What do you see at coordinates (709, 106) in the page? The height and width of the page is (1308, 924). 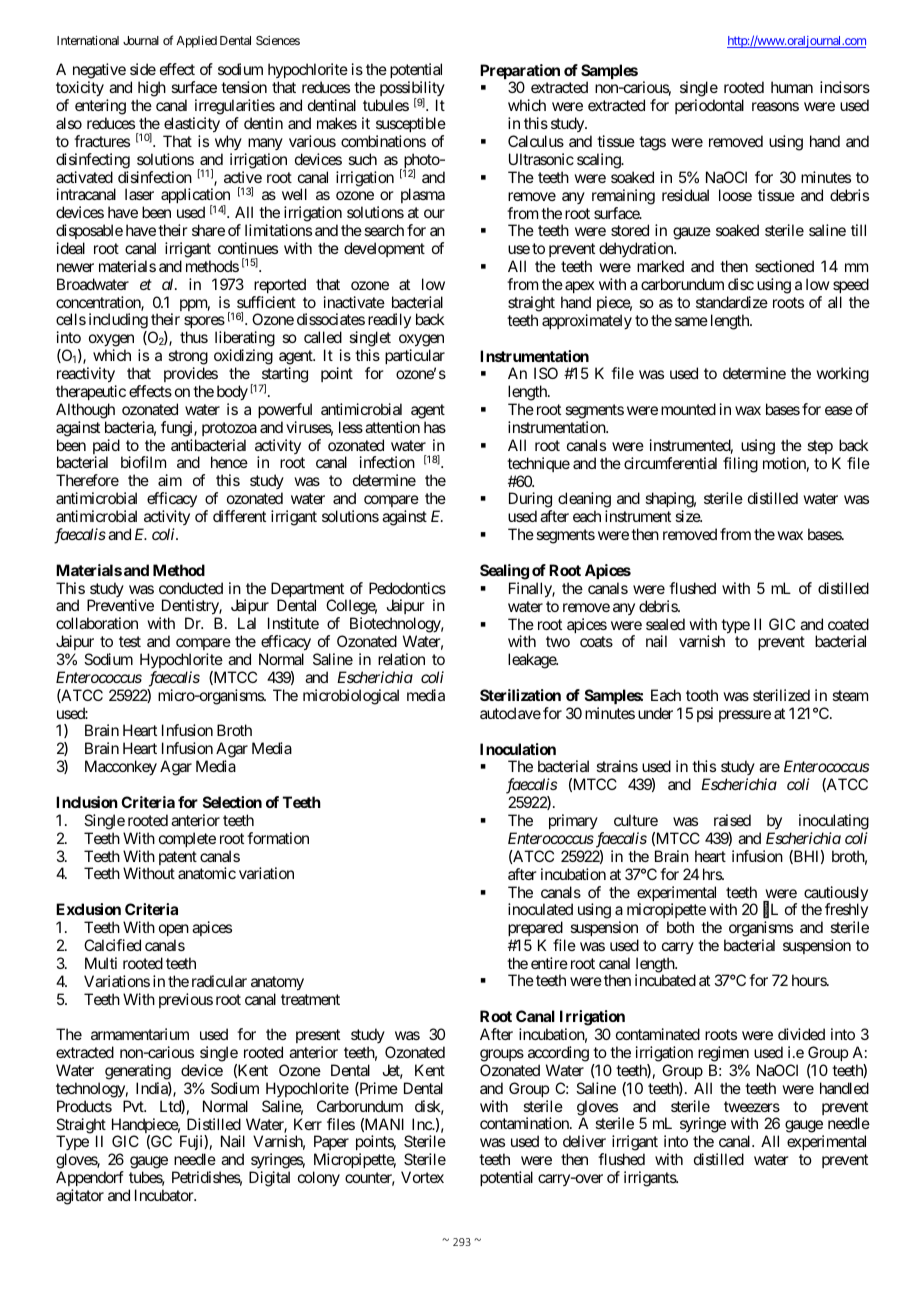 I see `periodontal` at bounding box center [709, 106].
